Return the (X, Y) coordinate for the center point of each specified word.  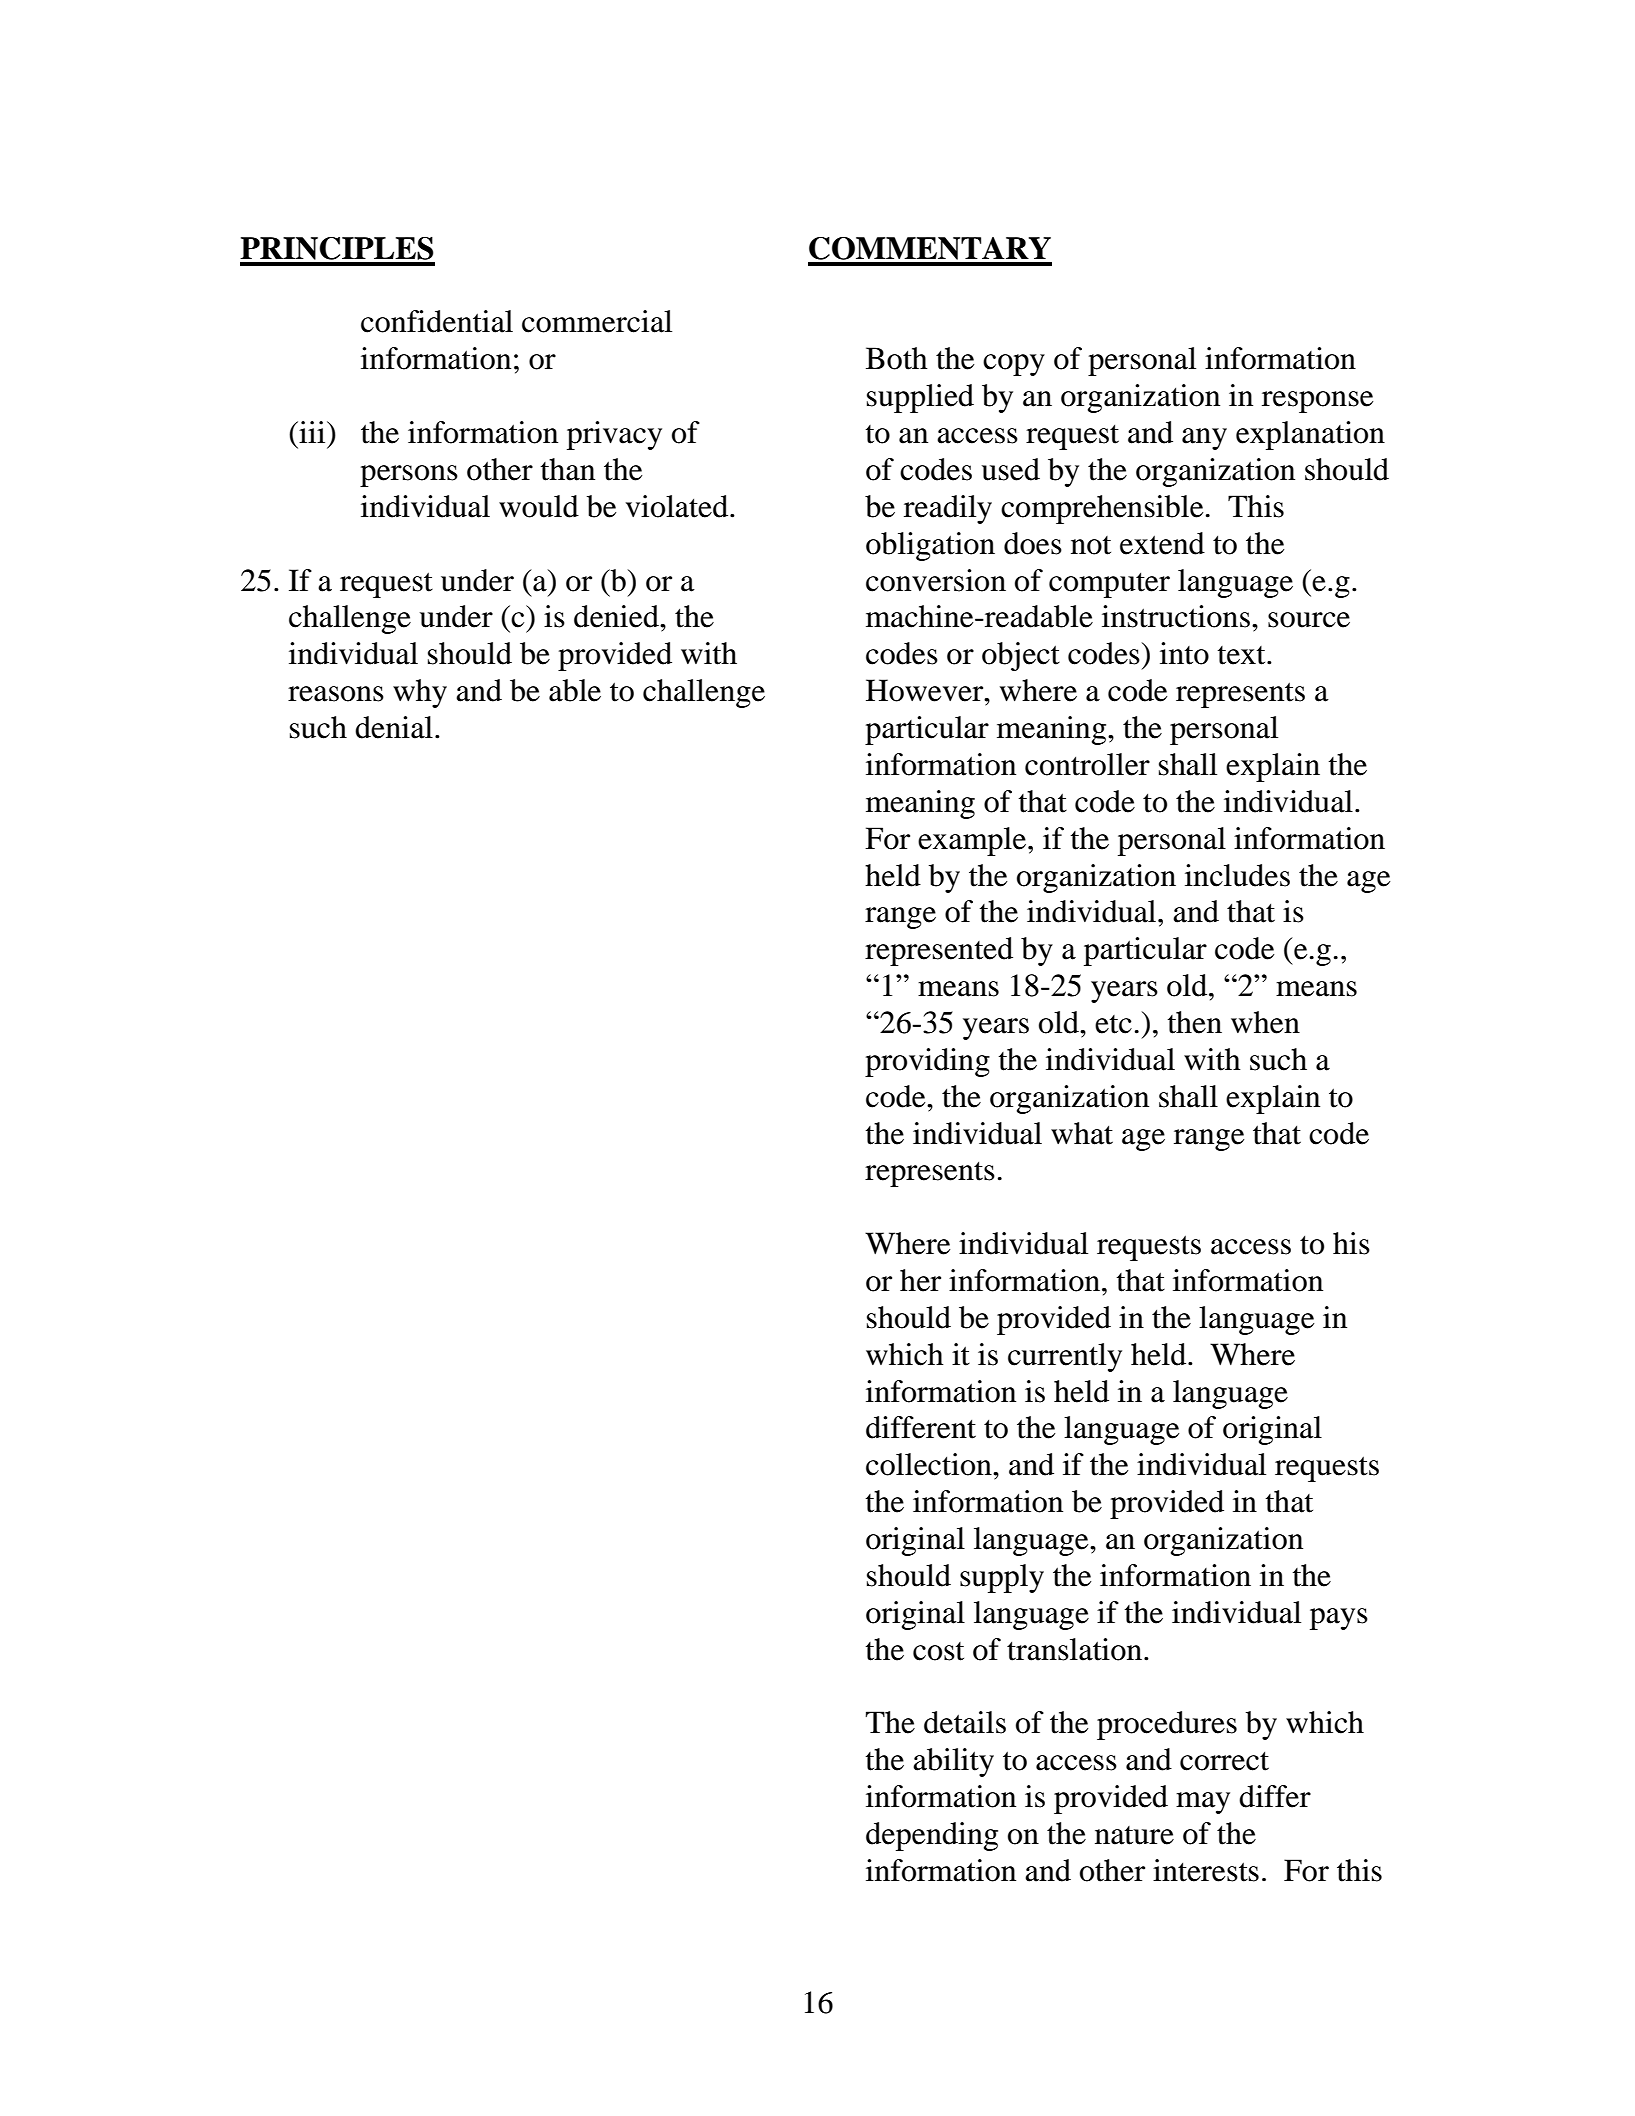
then (1195, 1022)
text (1243, 655)
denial (394, 727)
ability (953, 1762)
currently (1065, 1357)
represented (939, 951)
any (1204, 439)
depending (932, 1836)
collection (930, 1464)
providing (927, 1062)
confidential (437, 321)
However (926, 690)
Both (897, 358)
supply (1002, 1578)
